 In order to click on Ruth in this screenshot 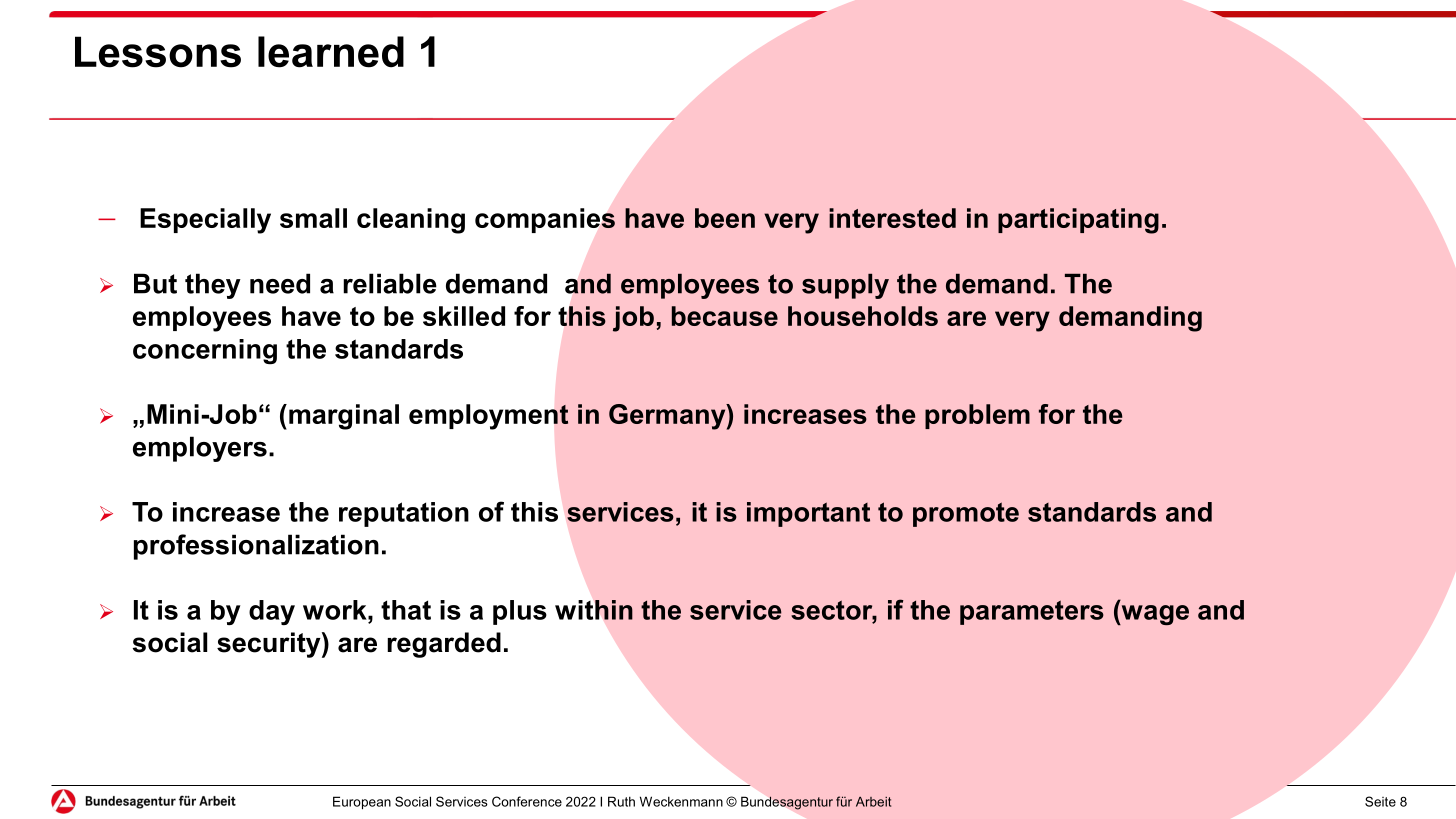, I will do `click(621, 801)`.
